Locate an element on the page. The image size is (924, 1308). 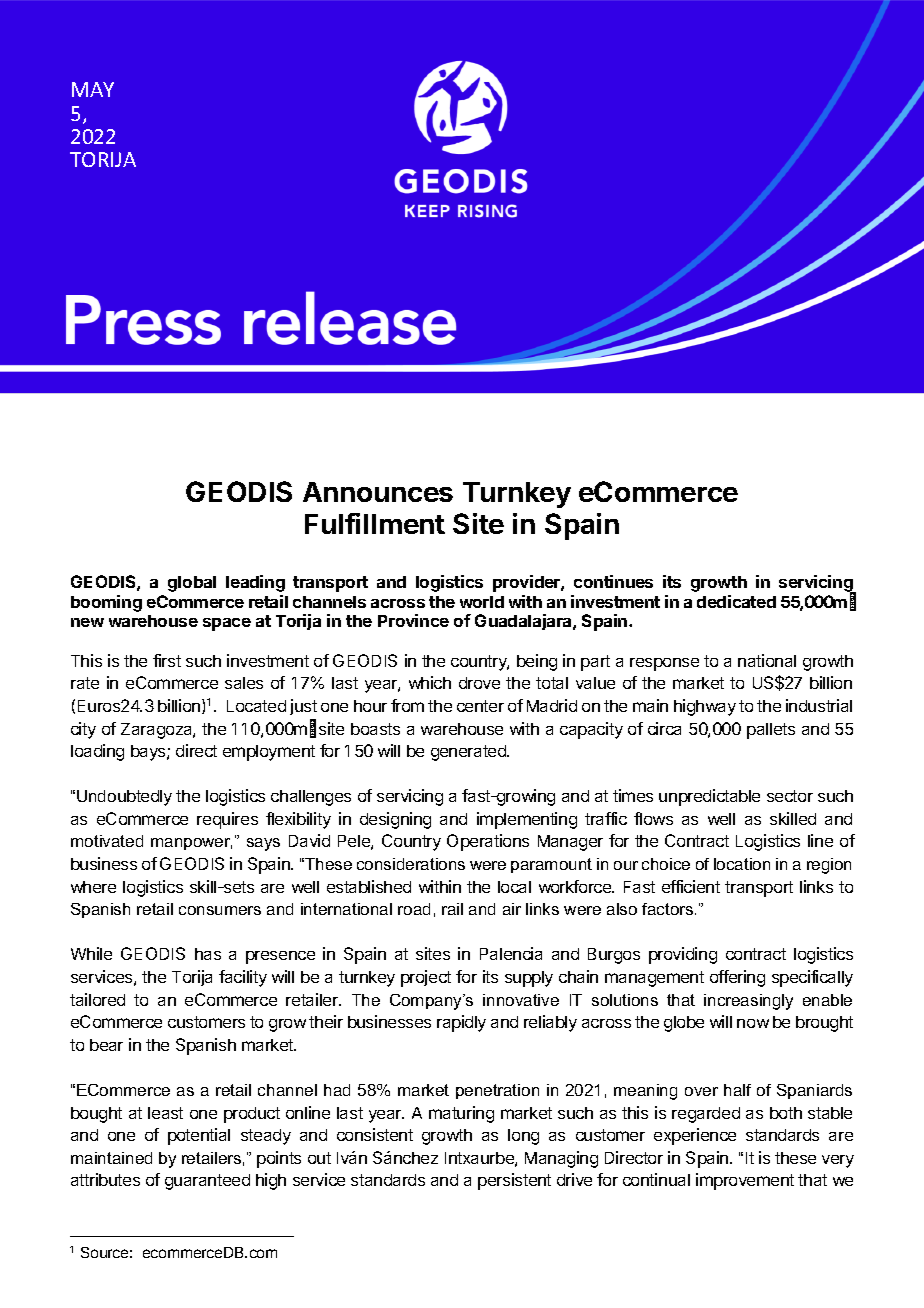
dedicated is located at coordinates (736, 601).
